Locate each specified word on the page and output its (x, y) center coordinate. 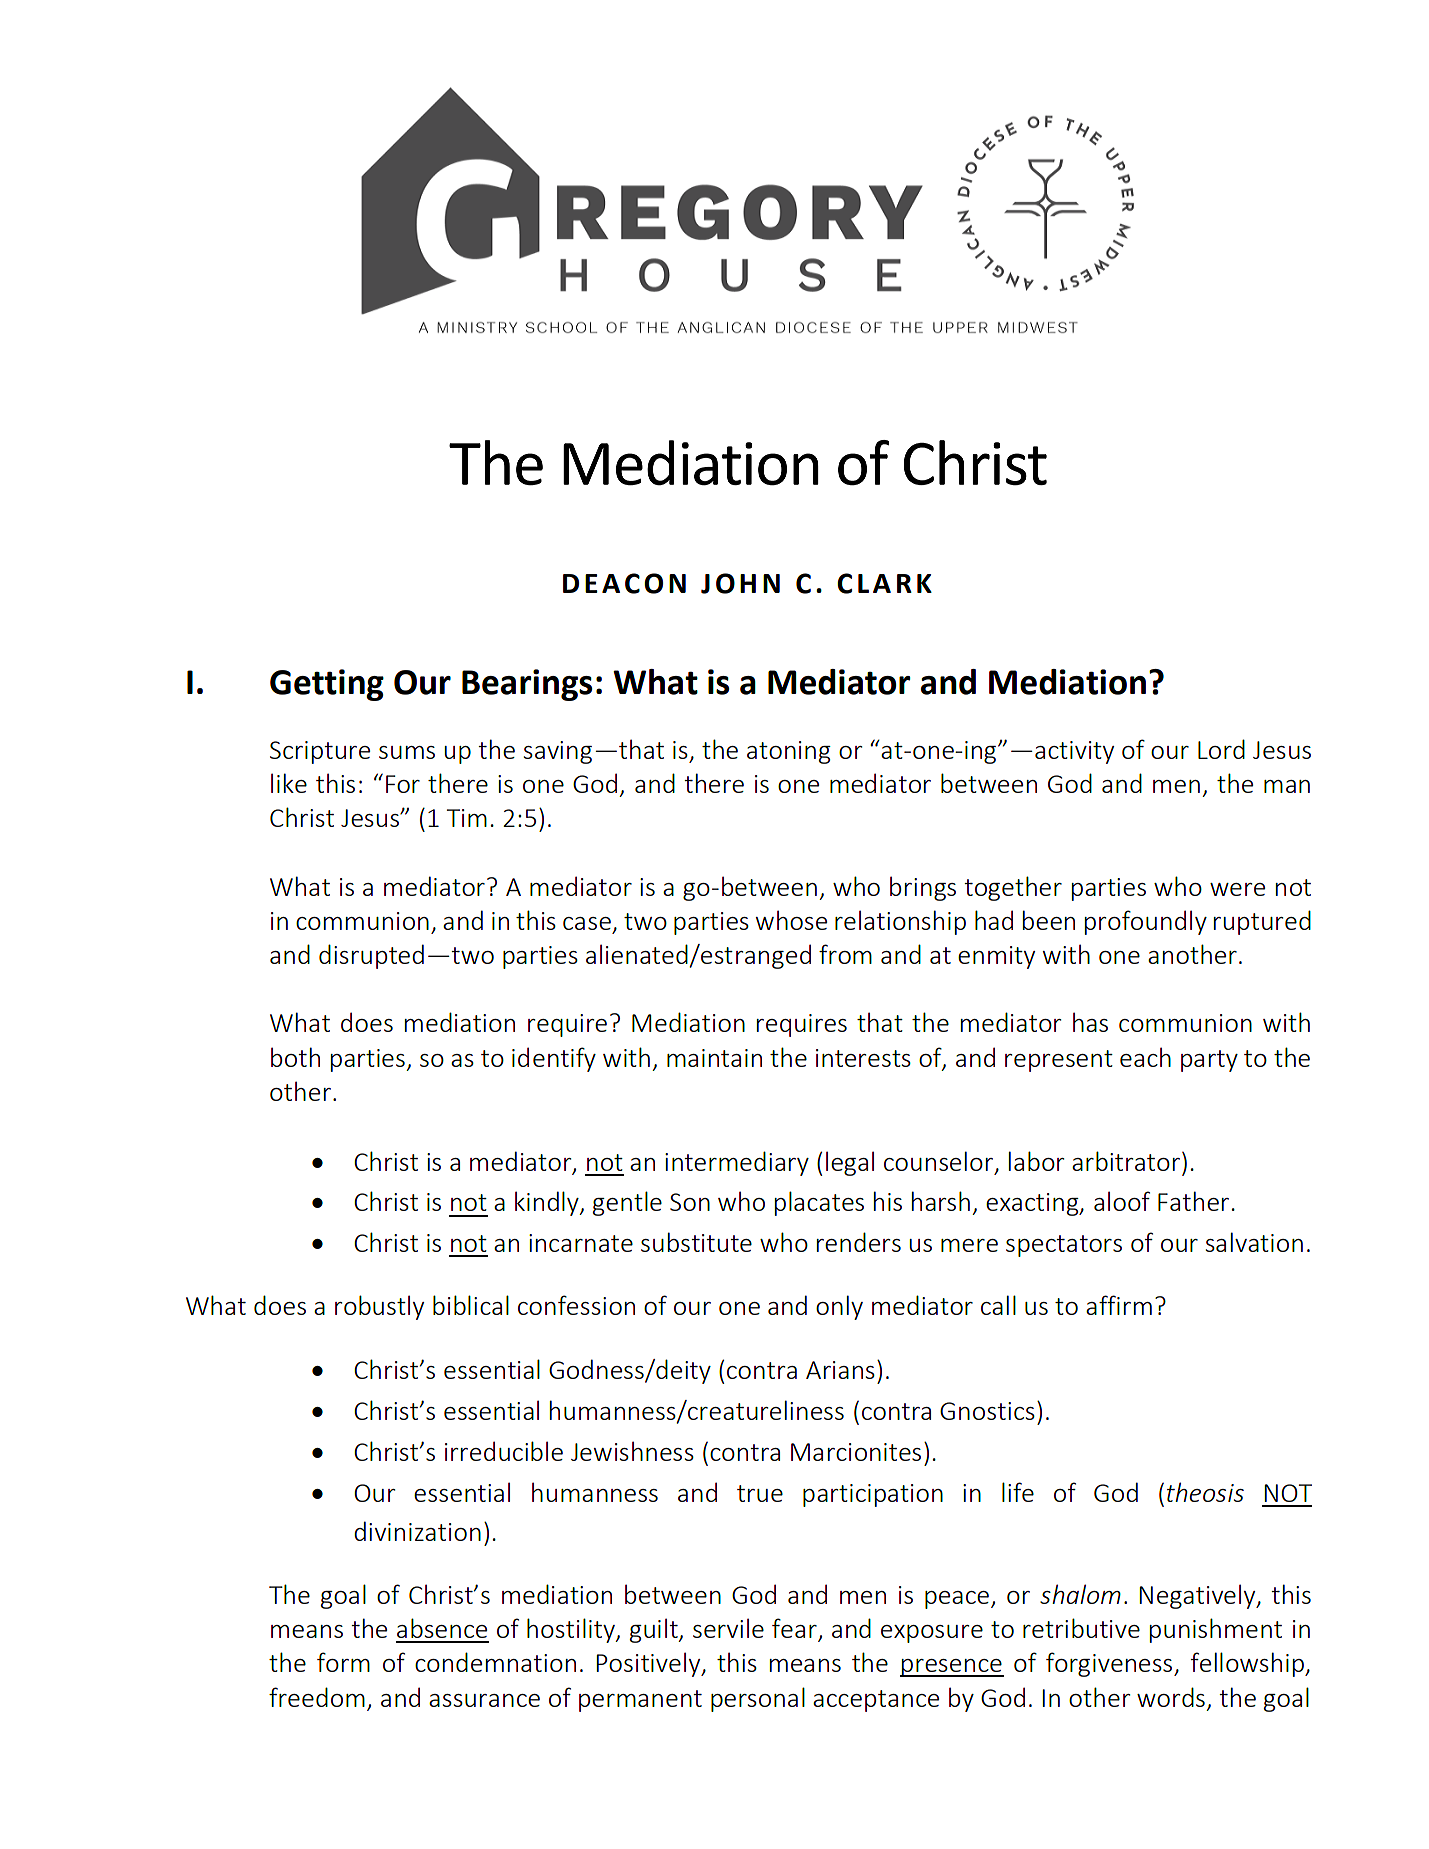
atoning (789, 752)
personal (758, 1699)
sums (407, 752)
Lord (1221, 749)
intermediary (737, 1163)
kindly (548, 1203)
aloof (1122, 1201)
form (343, 1662)
